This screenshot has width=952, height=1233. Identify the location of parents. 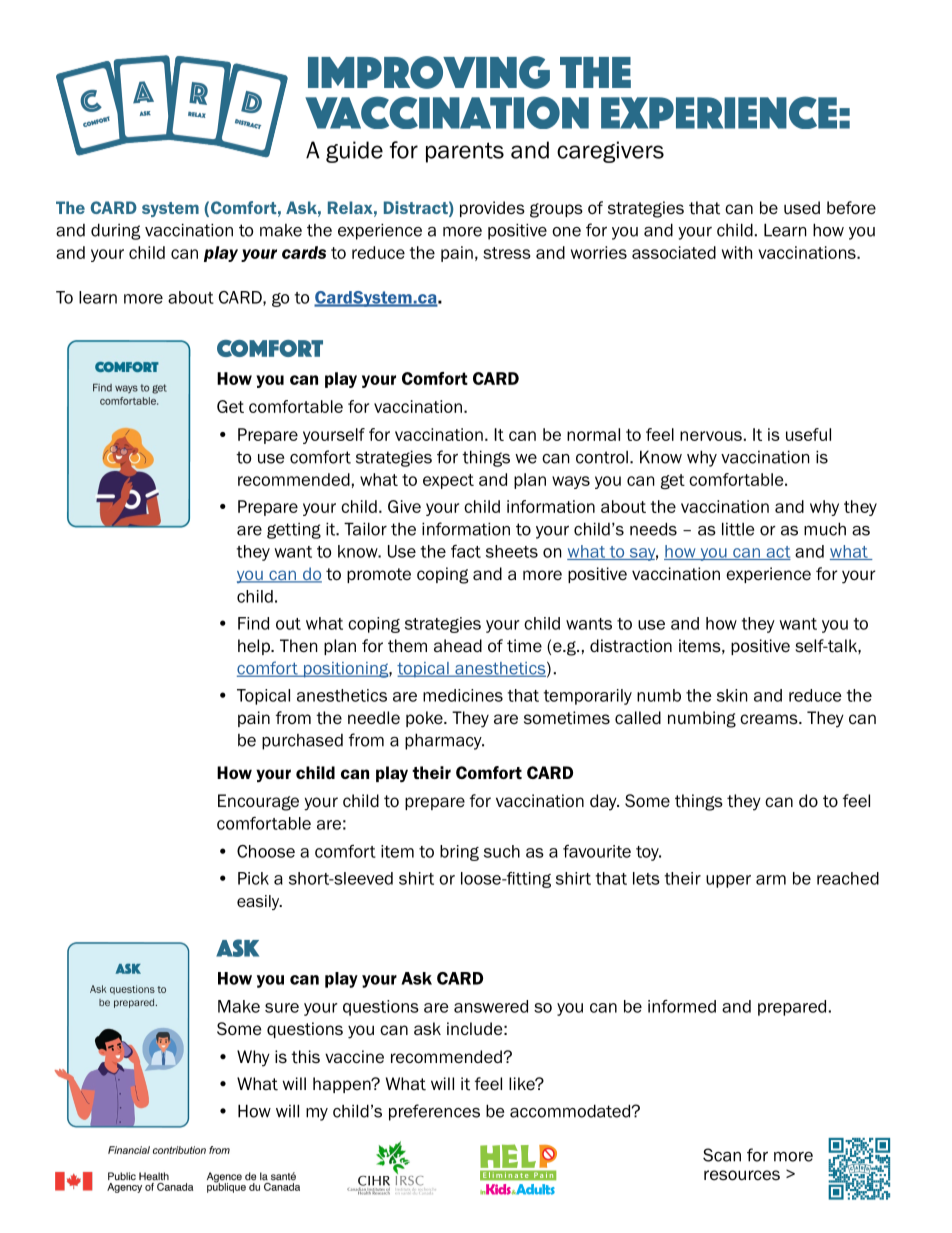
(465, 152).
